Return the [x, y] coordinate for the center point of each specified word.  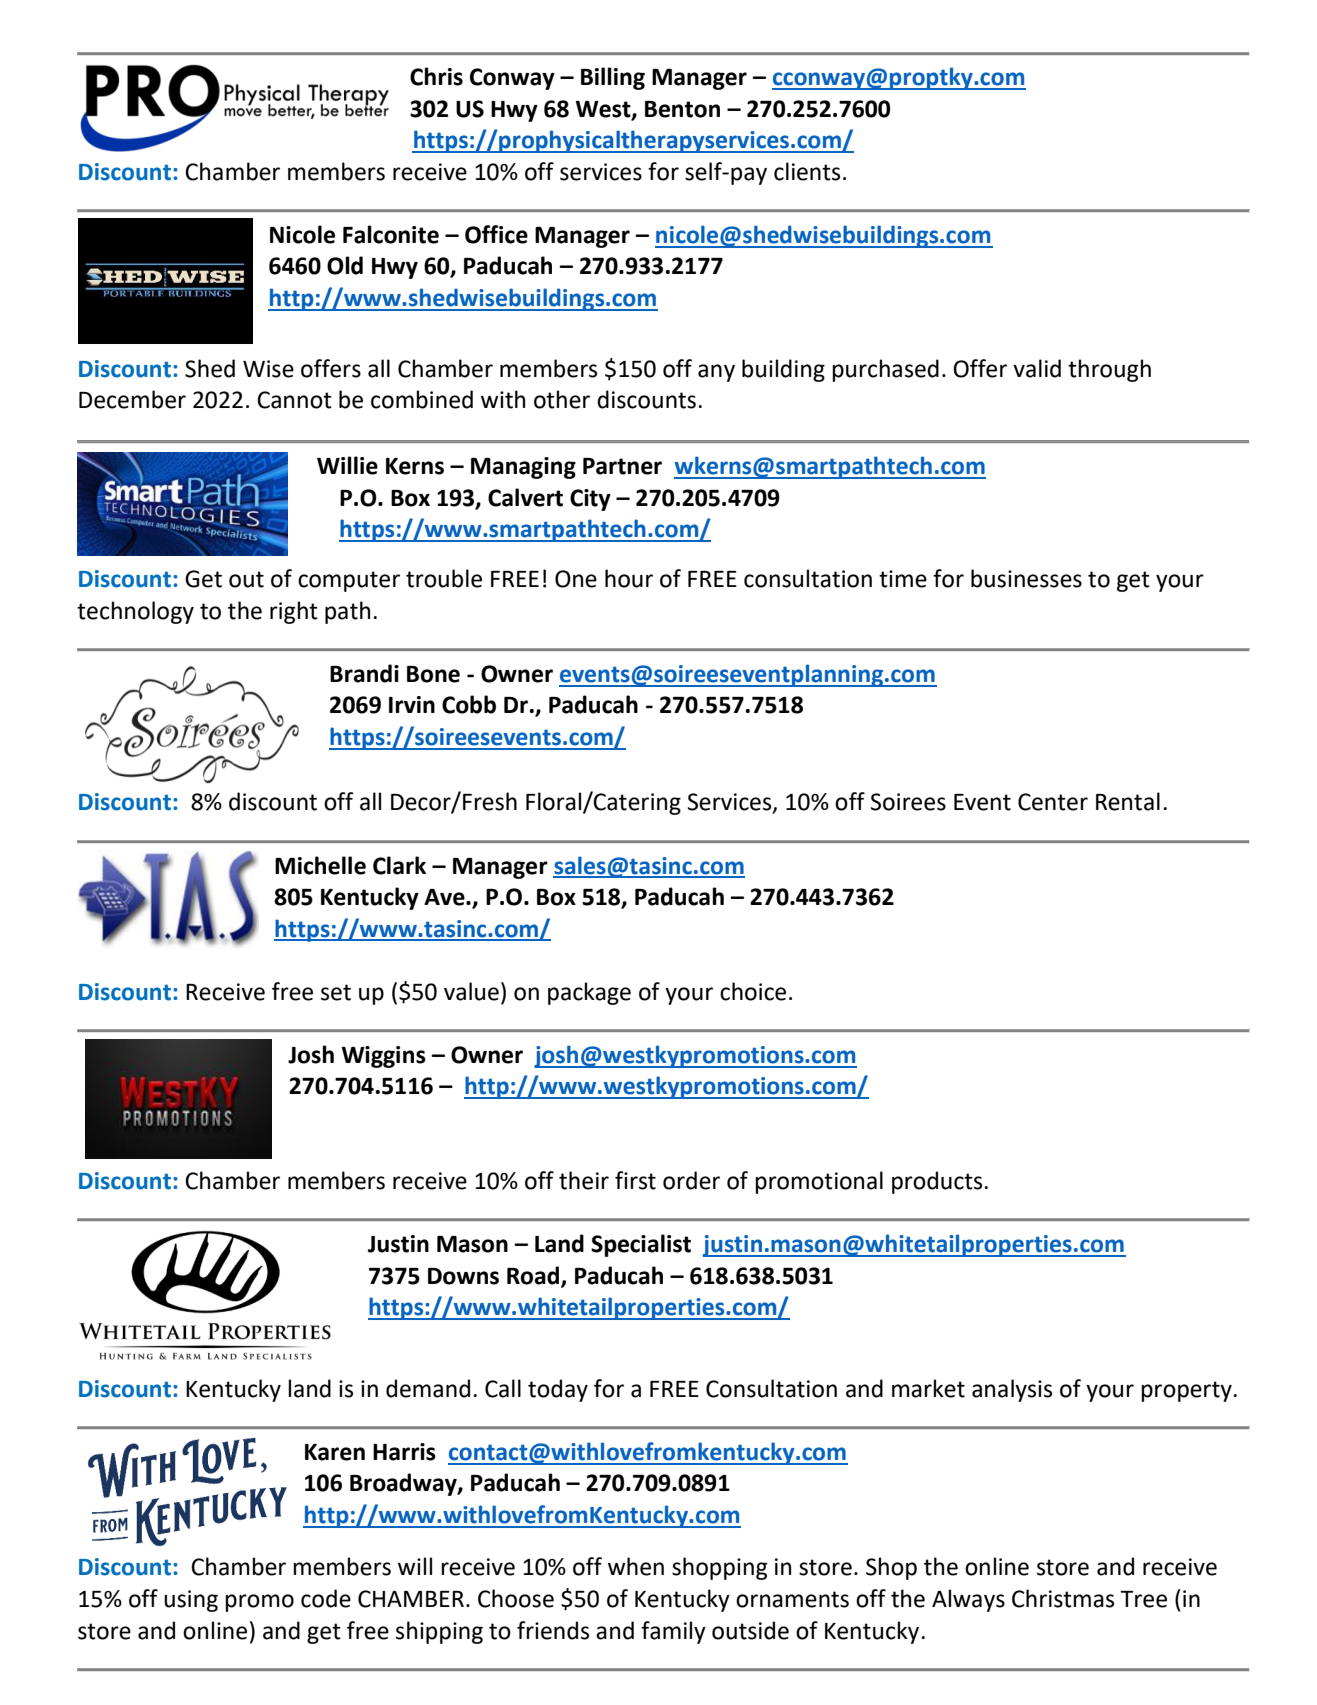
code [326, 1598]
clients [807, 171]
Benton [682, 109]
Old [345, 265]
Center [1053, 802]
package [589, 993]
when [636, 1566]
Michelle [320, 865]
